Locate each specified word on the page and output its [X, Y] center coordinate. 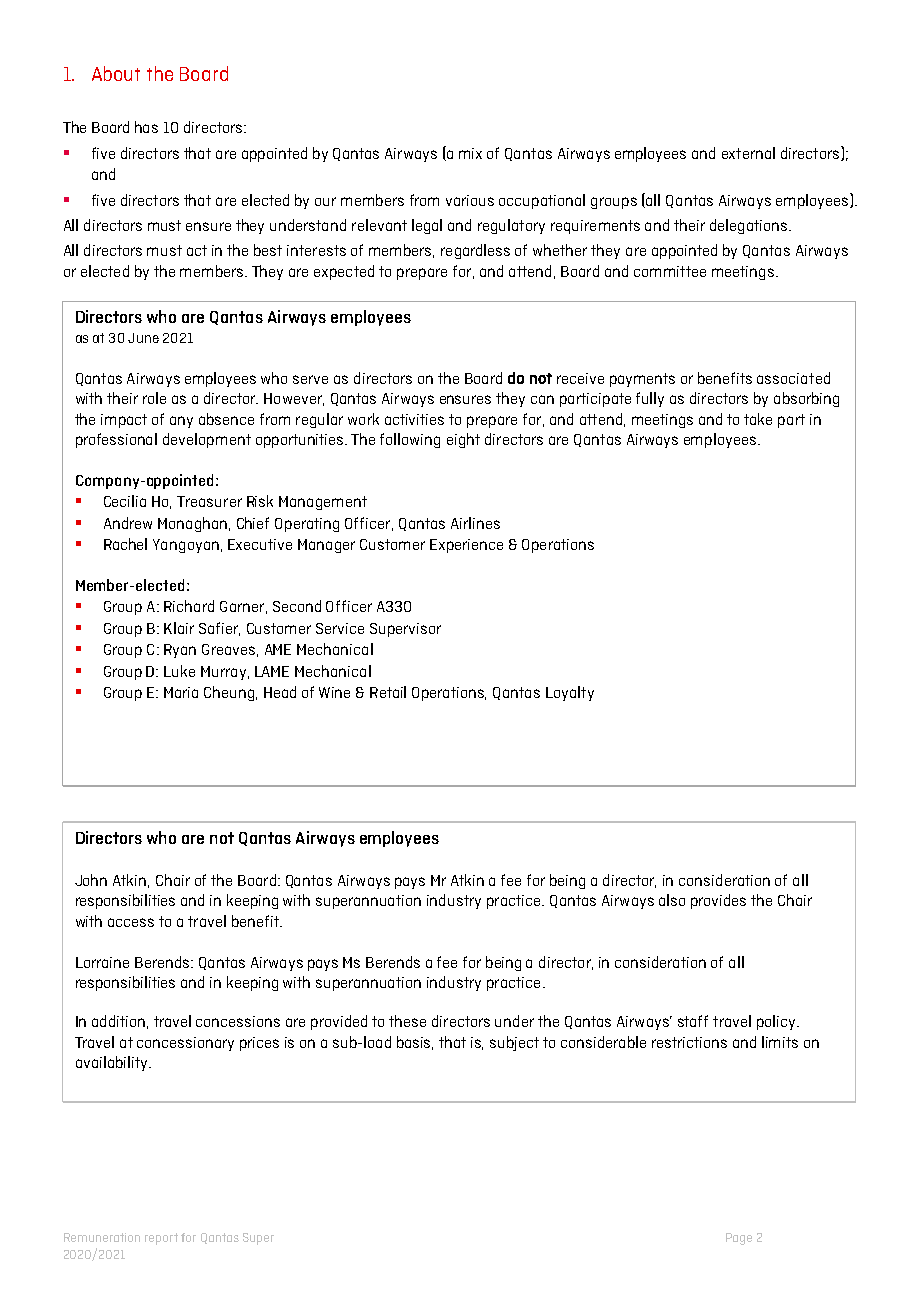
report [161, 1239]
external [748, 153]
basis [415, 1043]
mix [470, 153]
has [146, 127]
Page [739, 1239]
